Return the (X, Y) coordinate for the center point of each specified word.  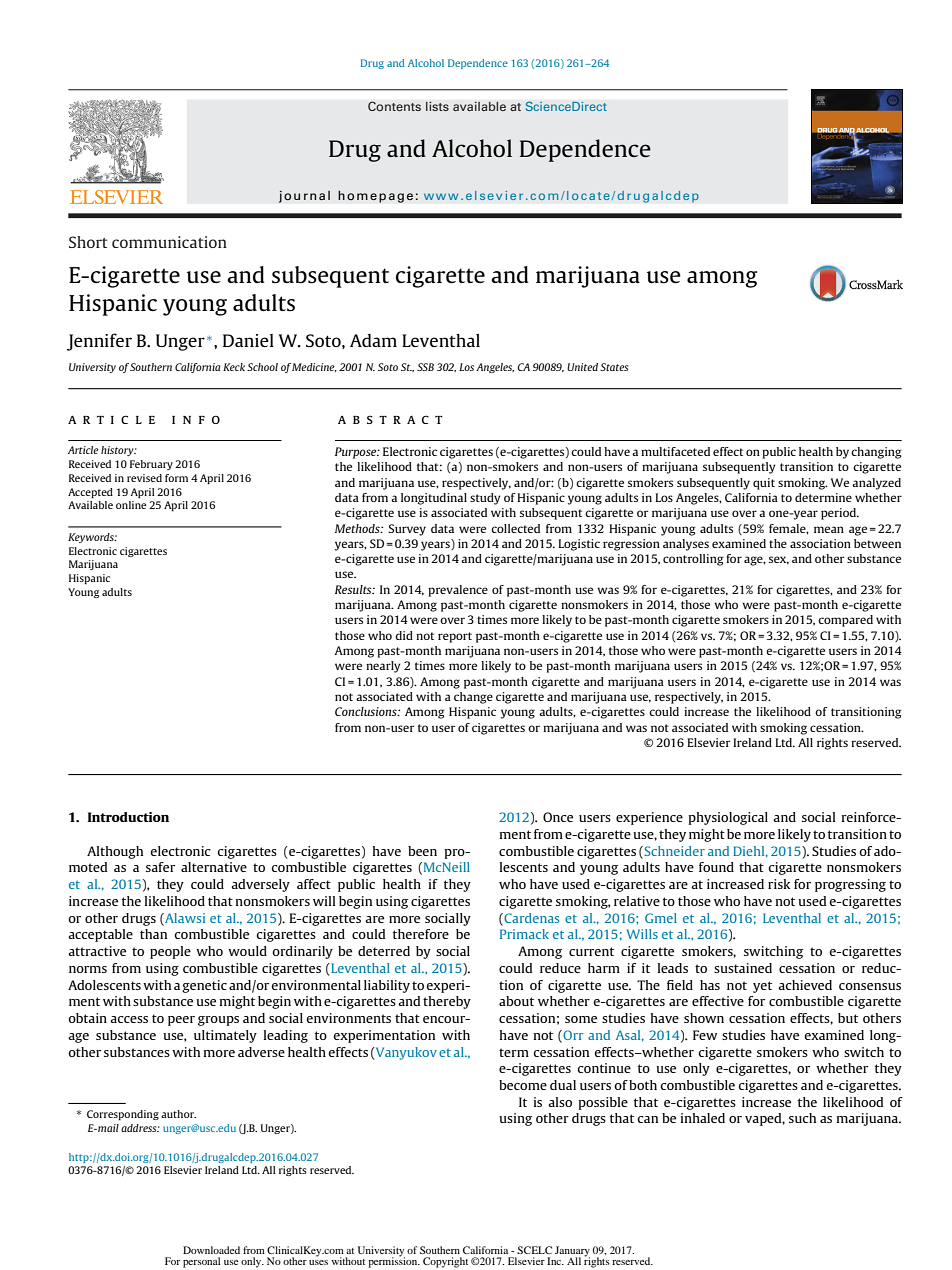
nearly (383, 667)
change (473, 698)
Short (88, 242)
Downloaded (211, 1250)
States (614, 367)
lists (437, 106)
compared (845, 621)
